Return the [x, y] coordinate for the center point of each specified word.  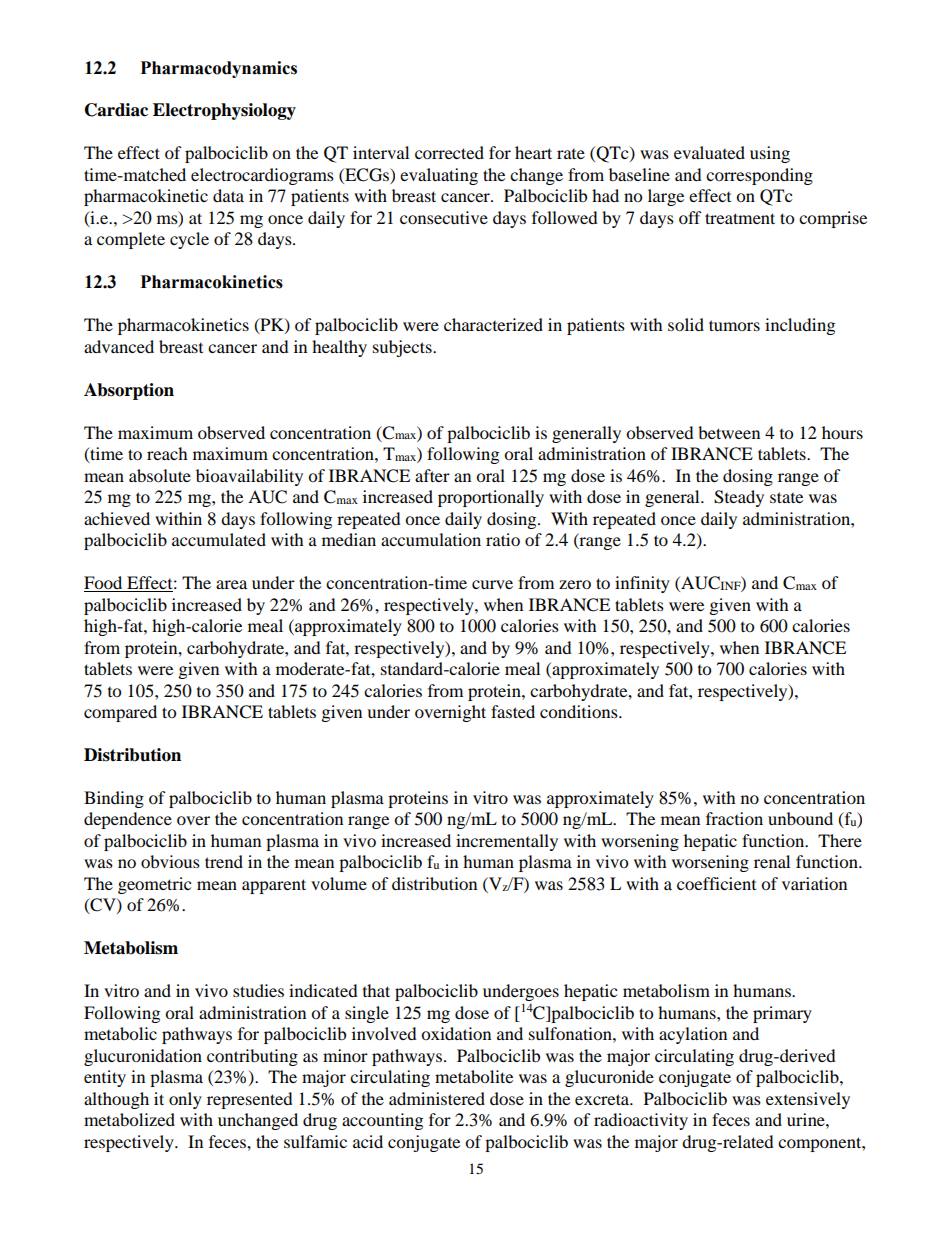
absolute [160, 475]
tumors [734, 325]
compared [120, 713]
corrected [449, 152]
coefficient [716, 883]
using [770, 154]
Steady [739, 498]
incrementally [507, 842]
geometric [154, 885]
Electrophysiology [224, 111]
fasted [513, 711]
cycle [189, 240]
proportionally [491, 498]
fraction [734, 818]
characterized [493, 324]
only [185, 1100]
